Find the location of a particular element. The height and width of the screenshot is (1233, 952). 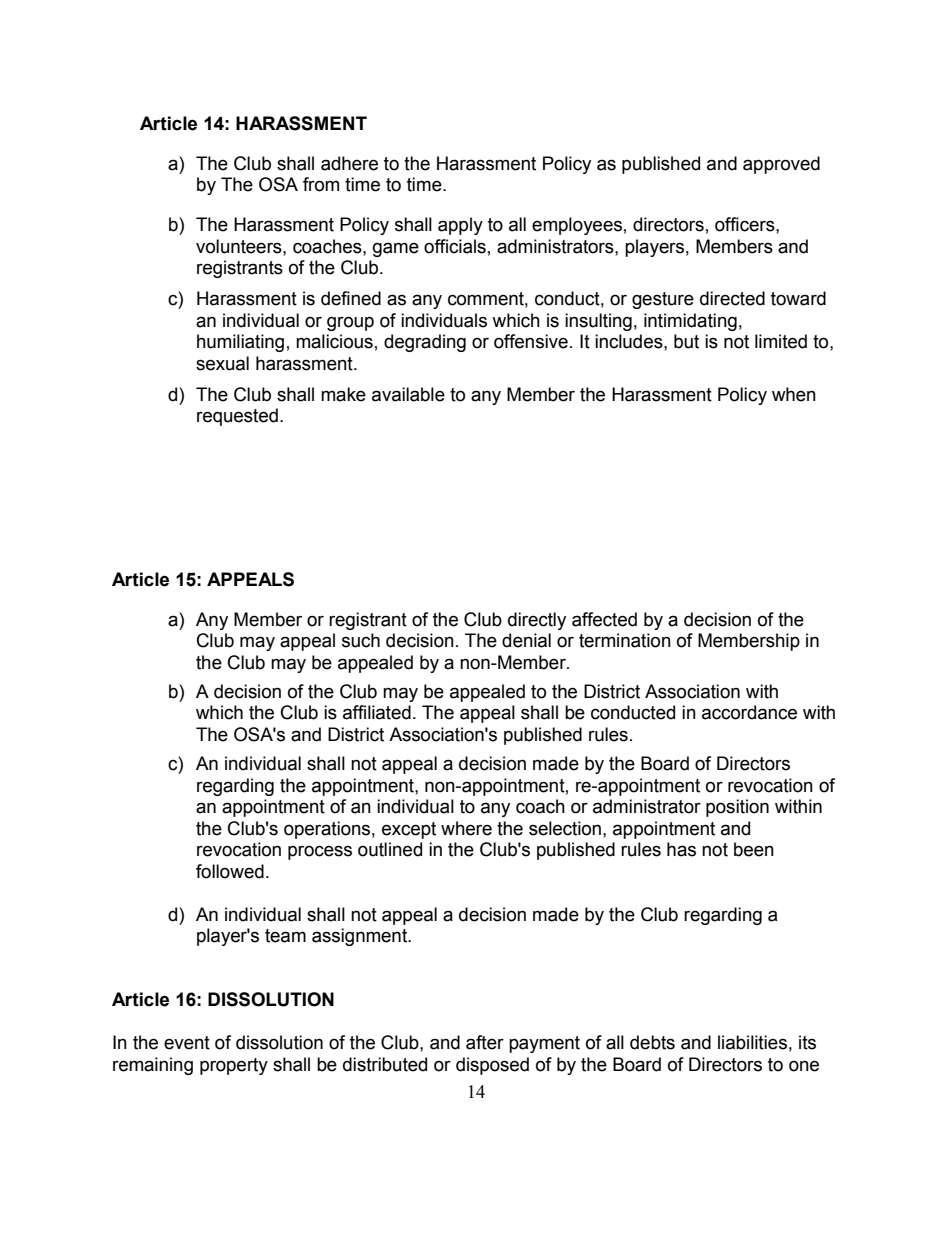

termination is located at coordinates (625, 640).
